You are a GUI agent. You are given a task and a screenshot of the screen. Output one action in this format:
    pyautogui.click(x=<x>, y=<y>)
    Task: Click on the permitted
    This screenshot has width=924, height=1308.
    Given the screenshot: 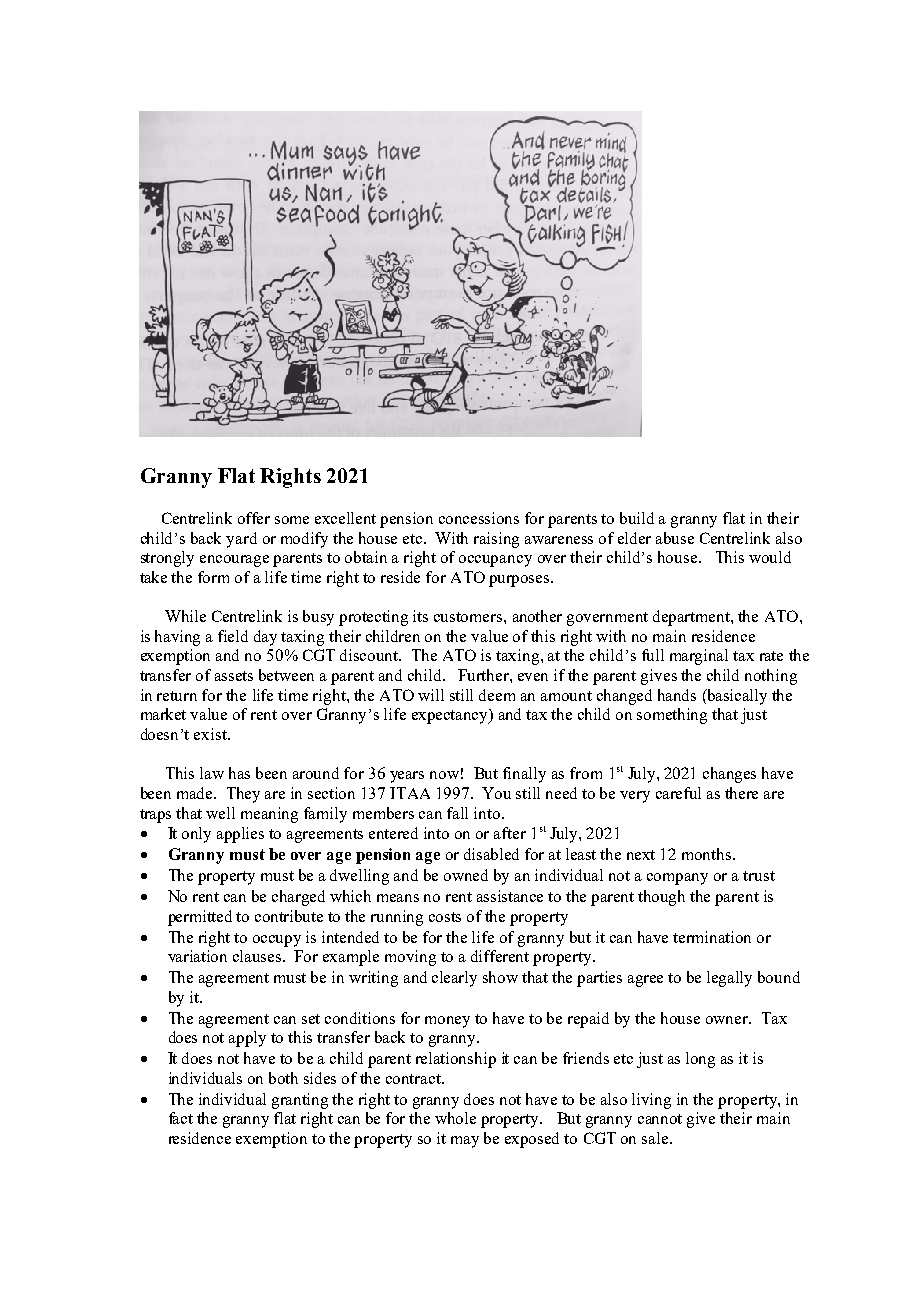 What is the action you would take?
    pyautogui.click(x=200, y=918)
